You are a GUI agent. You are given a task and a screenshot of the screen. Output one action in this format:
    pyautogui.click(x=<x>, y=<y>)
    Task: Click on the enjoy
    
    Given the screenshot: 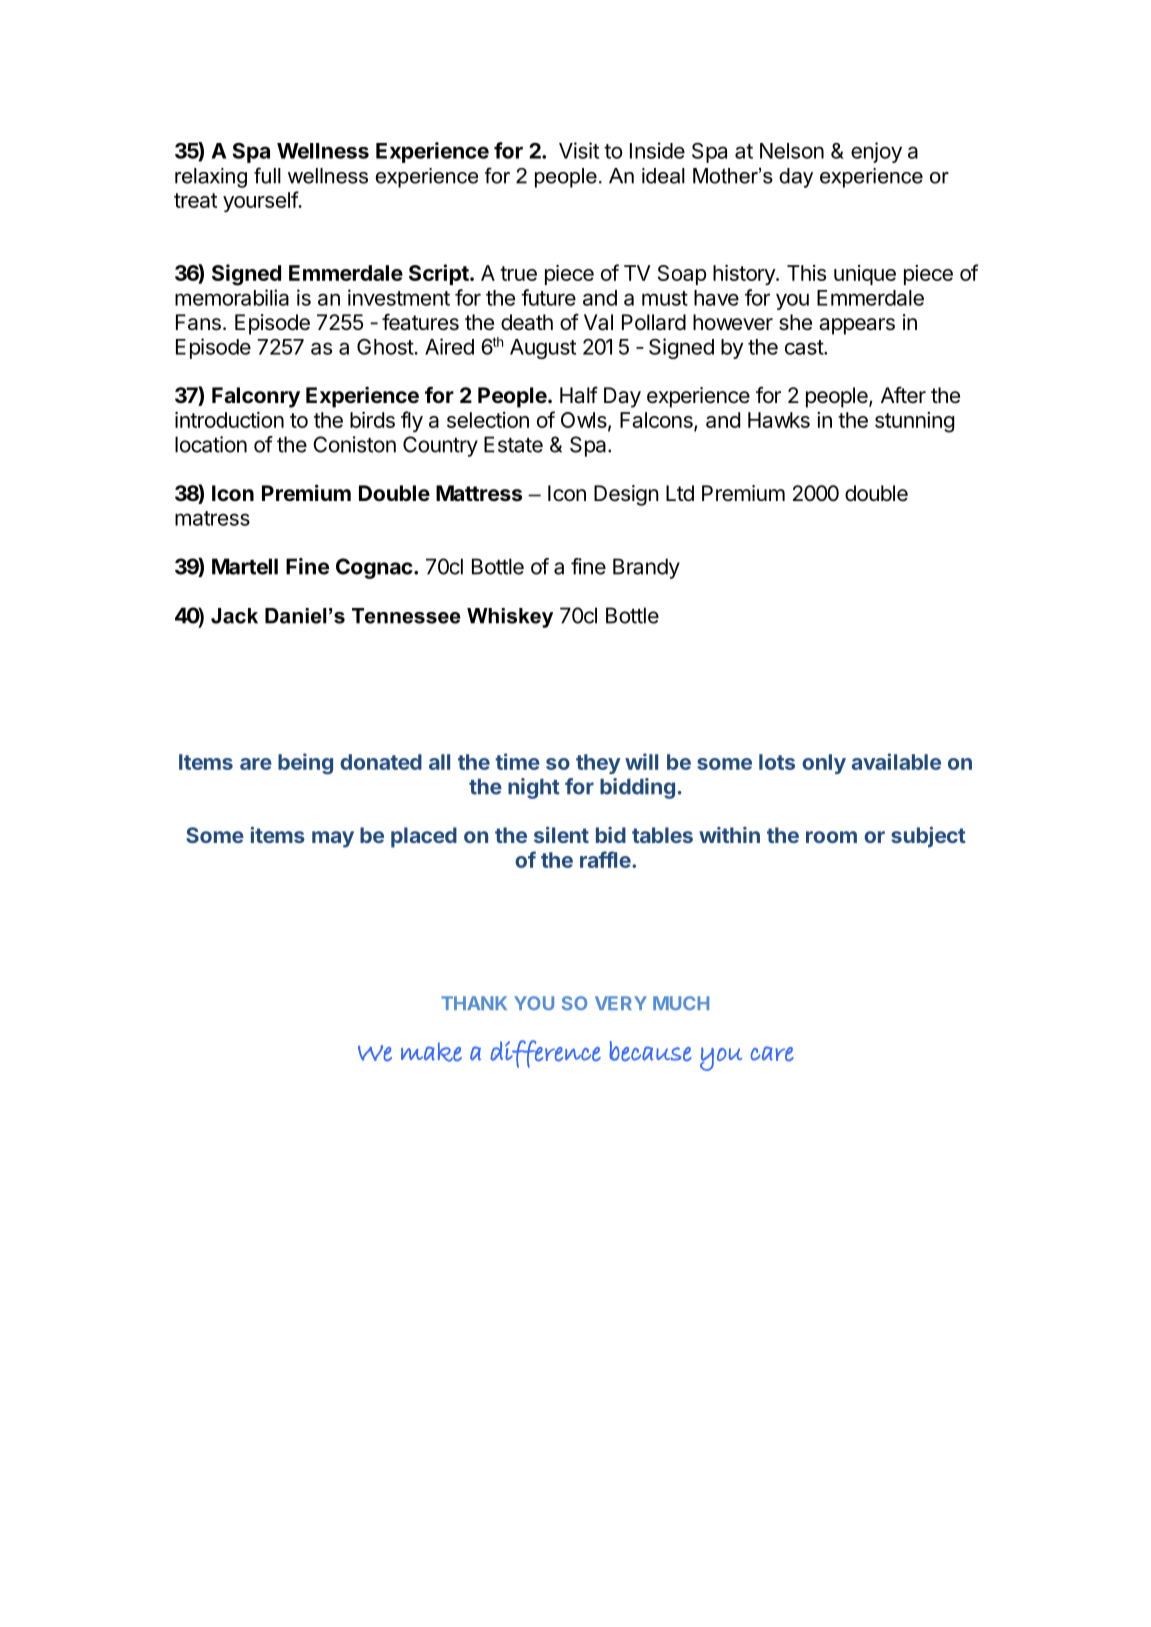 What is the action you would take?
    pyautogui.click(x=876, y=152)
